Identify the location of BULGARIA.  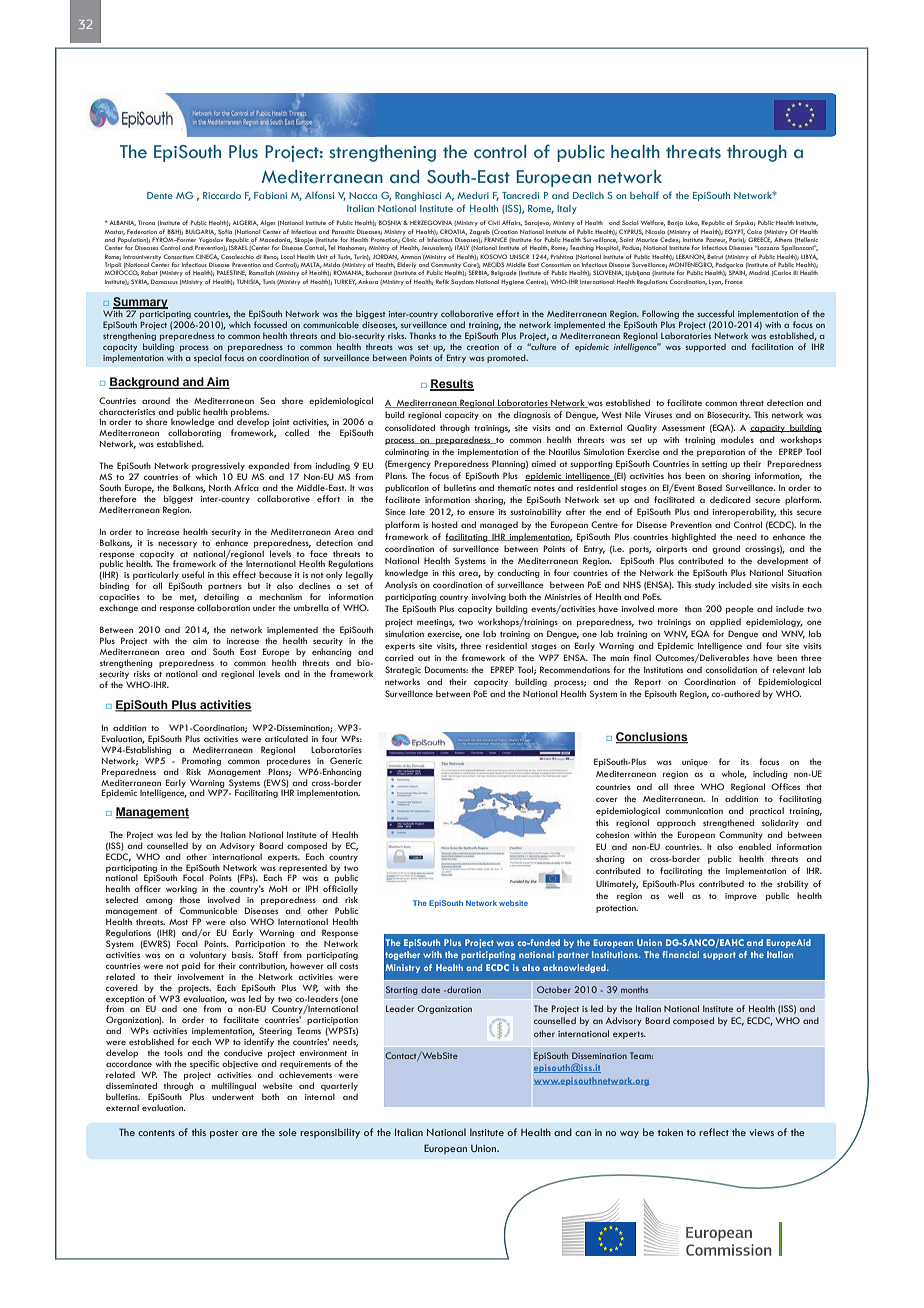
(200, 232).
